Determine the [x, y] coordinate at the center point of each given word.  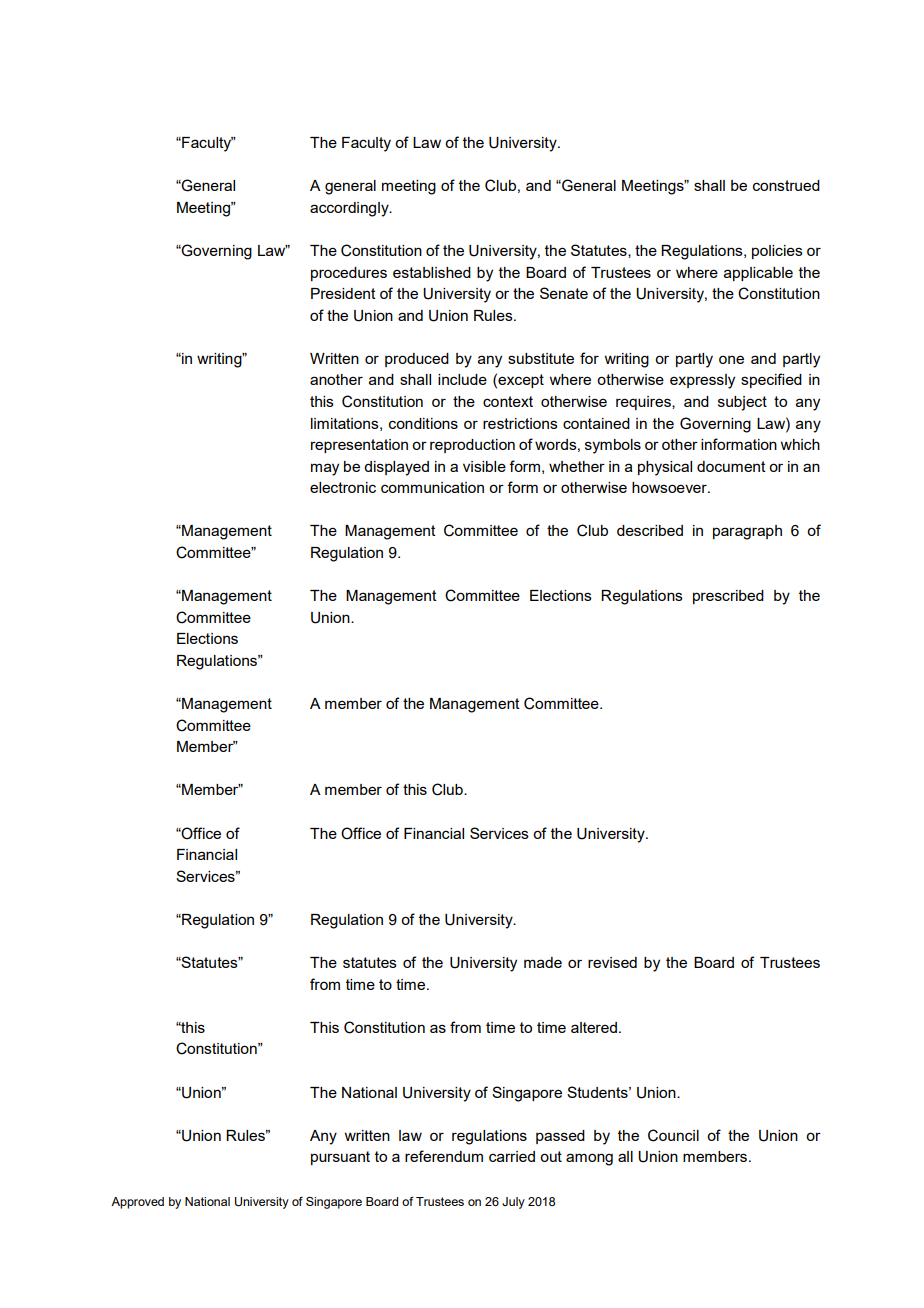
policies [777, 252]
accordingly [350, 209]
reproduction [472, 446]
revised [612, 962]
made [543, 962]
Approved [137, 1203]
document [731, 466]
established [432, 272]
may [325, 469]
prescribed [728, 597]
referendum [444, 1156]
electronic [343, 487]
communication [432, 487]
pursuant [340, 1158]
